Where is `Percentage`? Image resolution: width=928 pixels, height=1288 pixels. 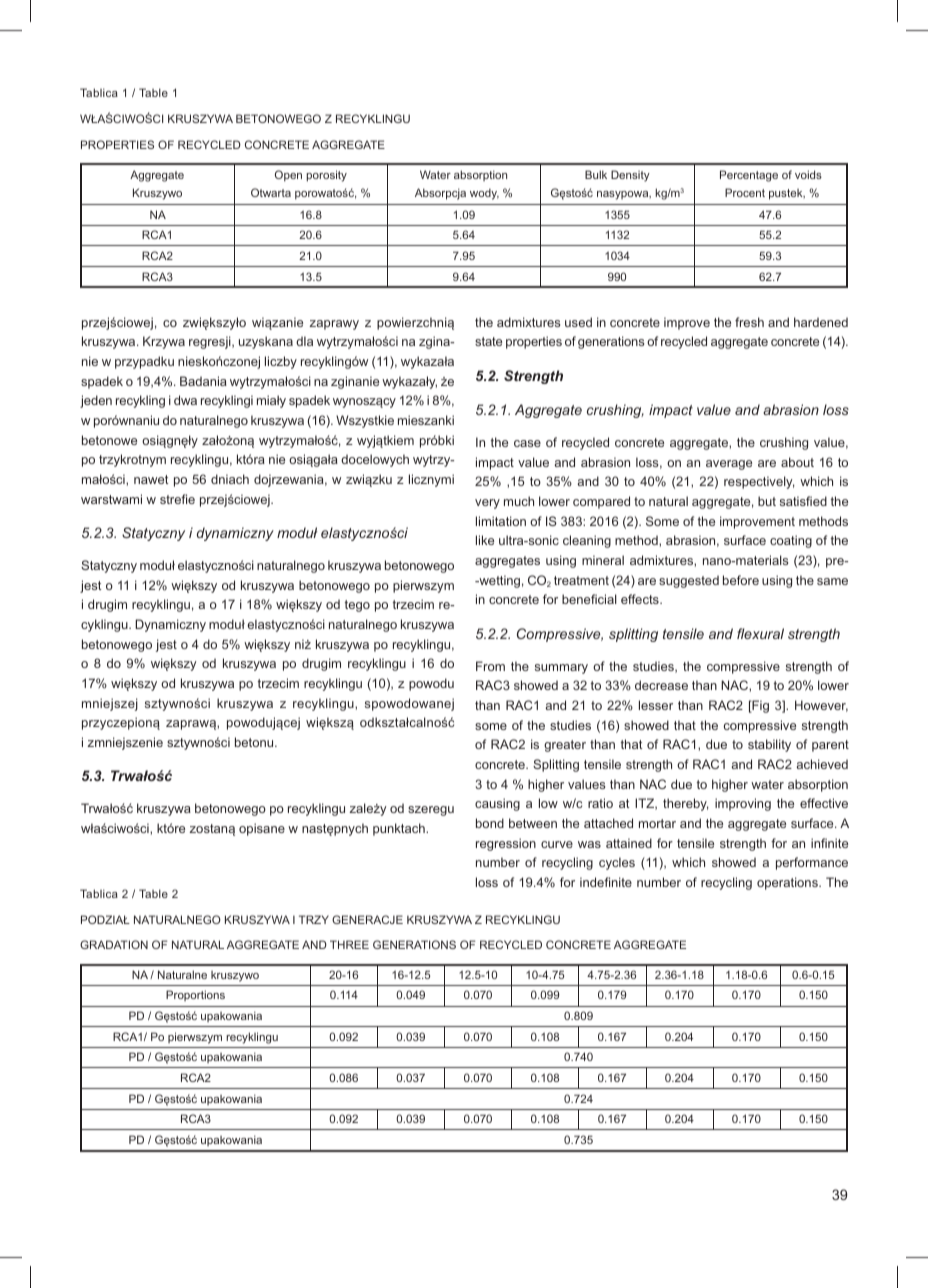
Percentage is located at coordinates (749, 176).
